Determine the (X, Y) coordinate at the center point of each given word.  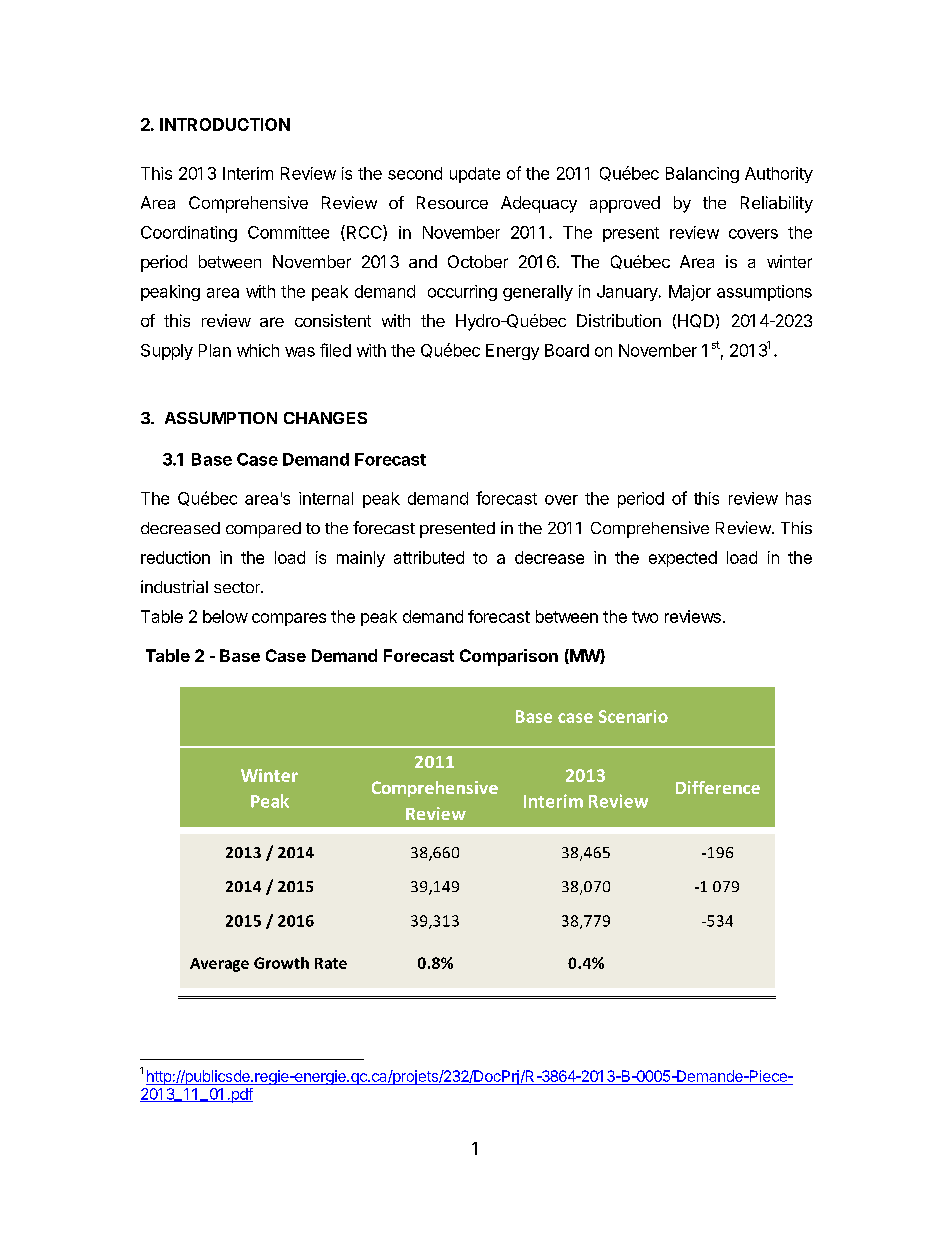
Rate (331, 963)
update (475, 175)
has (798, 498)
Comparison (509, 657)
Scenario (633, 716)
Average (219, 965)
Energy (512, 352)
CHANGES (325, 418)
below (225, 616)
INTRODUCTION (225, 124)
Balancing (702, 175)
